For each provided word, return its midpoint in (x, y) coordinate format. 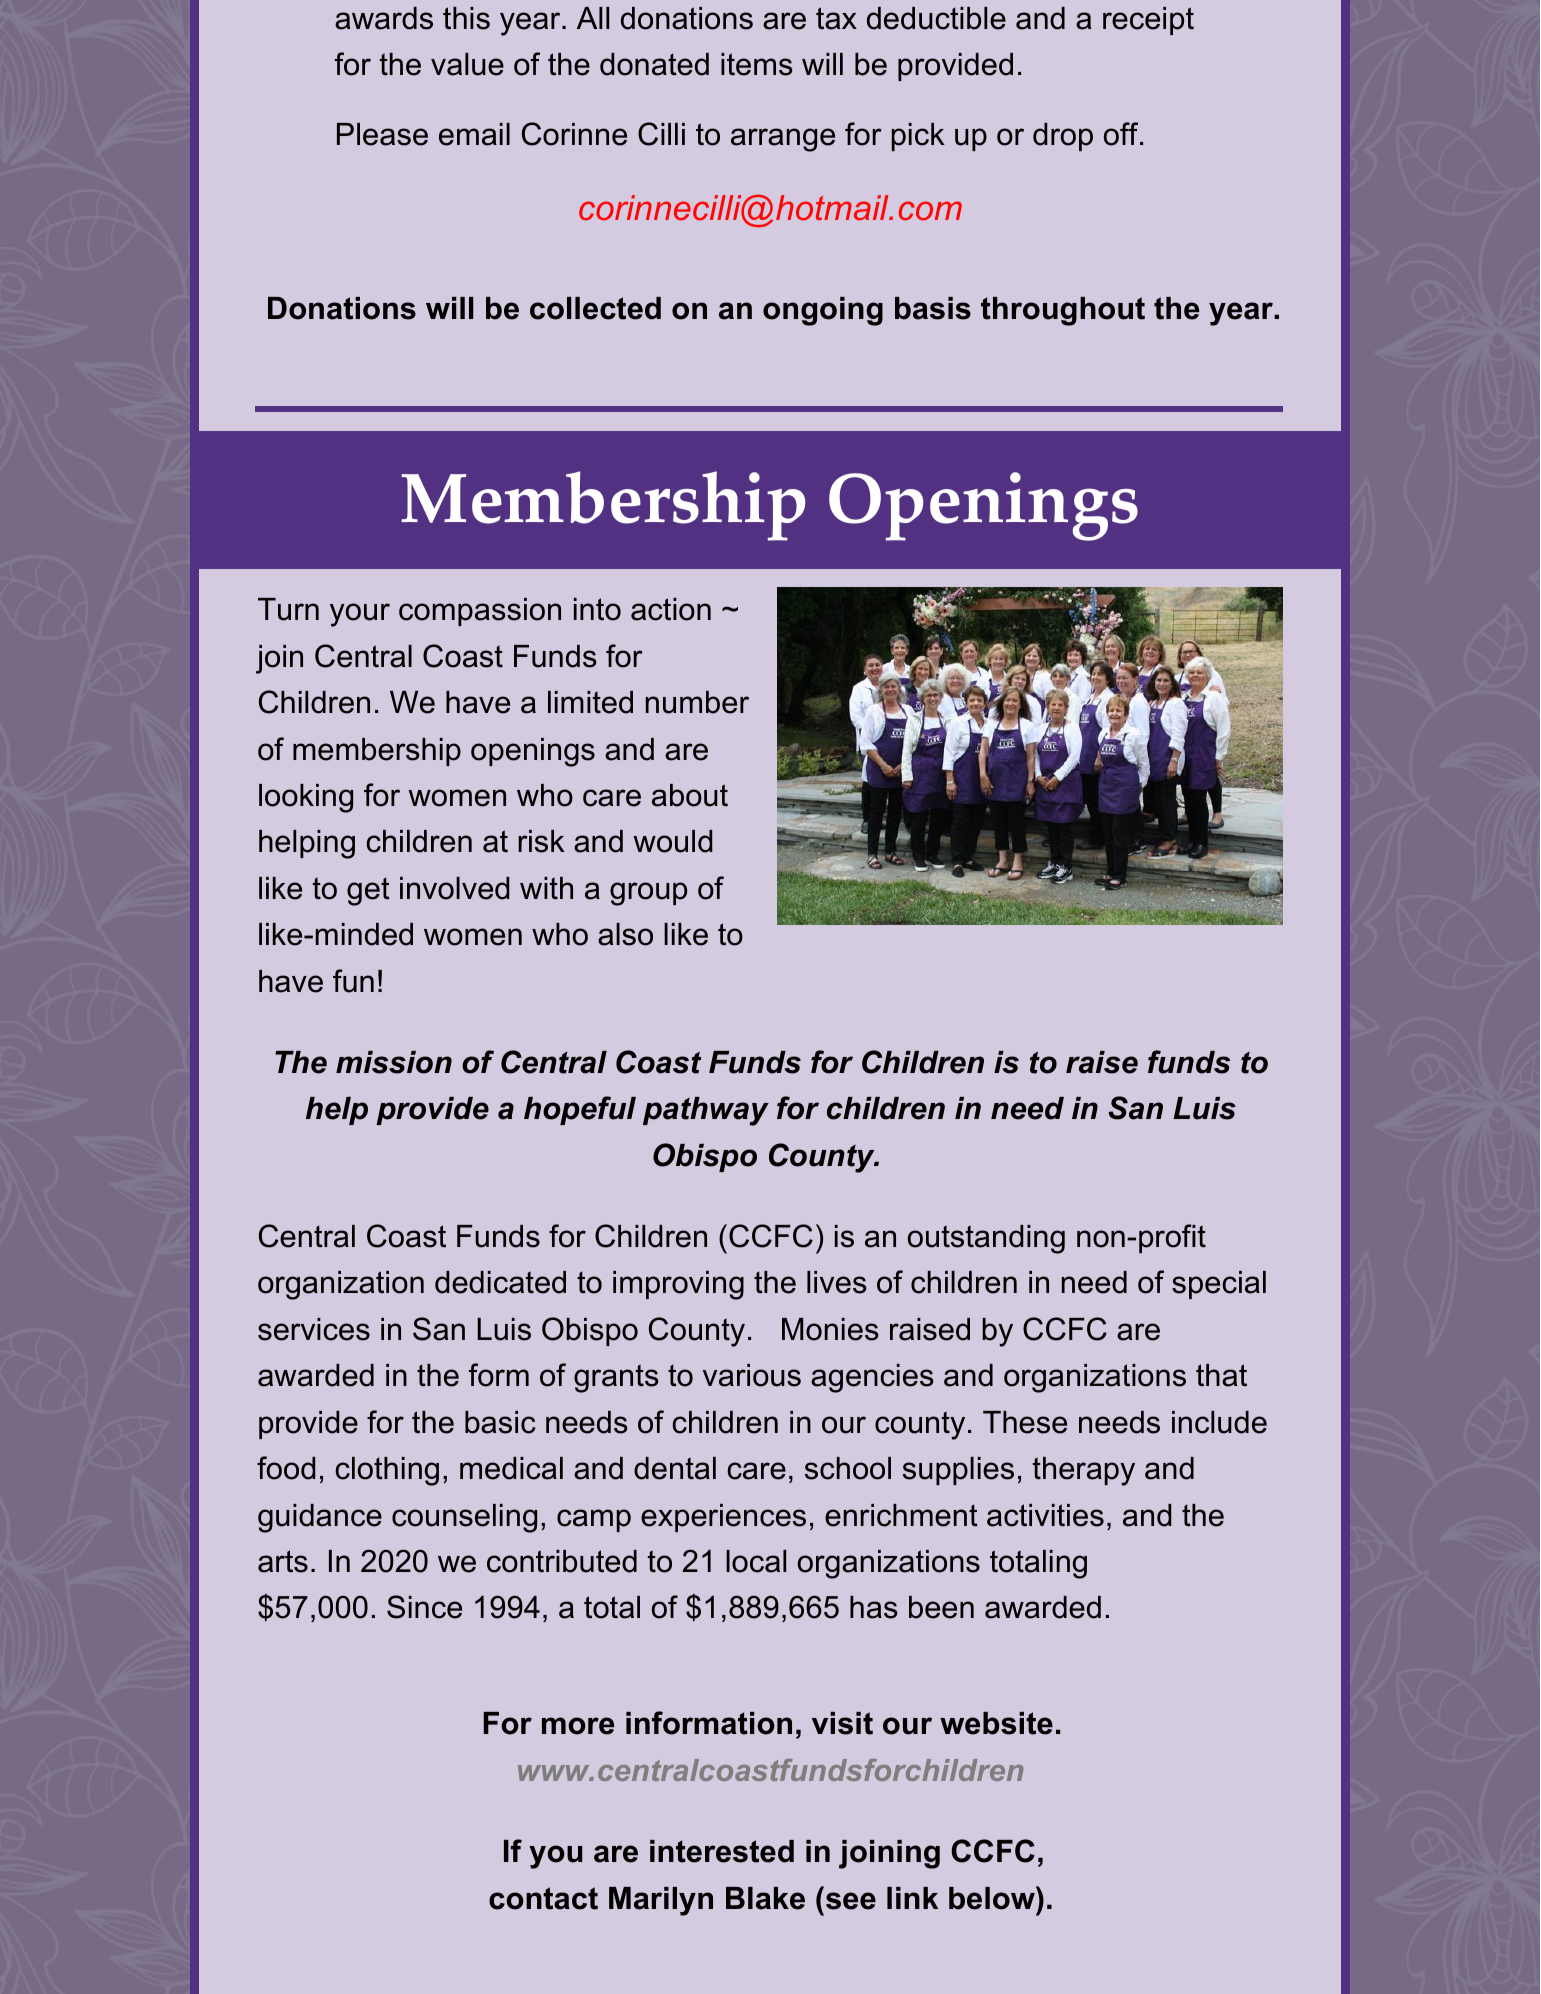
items (757, 64)
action (671, 609)
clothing (387, 1471)
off (1122, 134)
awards (384, 18)
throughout (1063, 311)
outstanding (986, 1239)
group (648, 894)
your (360, 615)
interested (722, 1851)
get (368, 892)
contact (543, 1898)
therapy (1084, 1471)
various (752, 1375)
